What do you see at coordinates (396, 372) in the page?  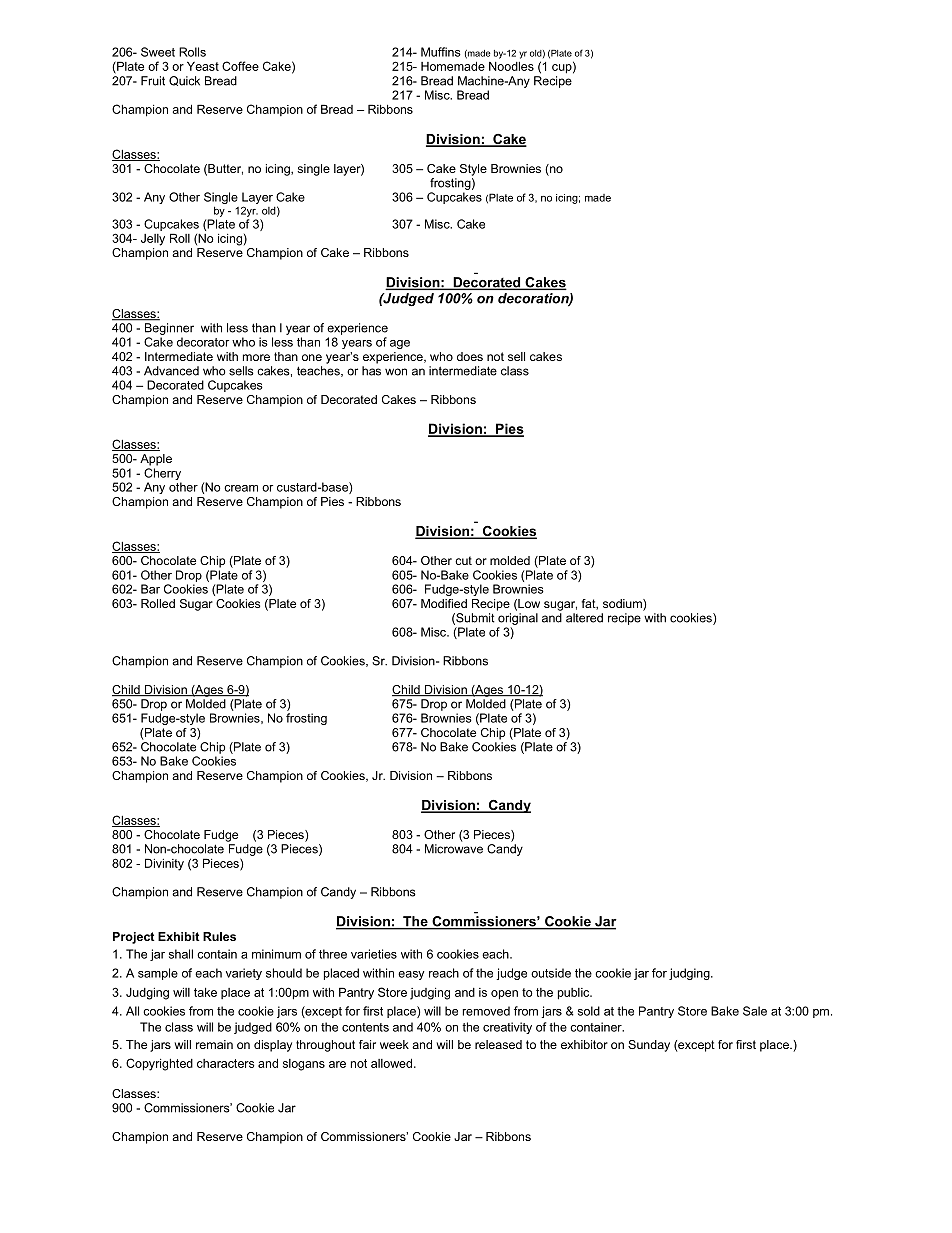 I see `won` at bounding box center [396, 372].
